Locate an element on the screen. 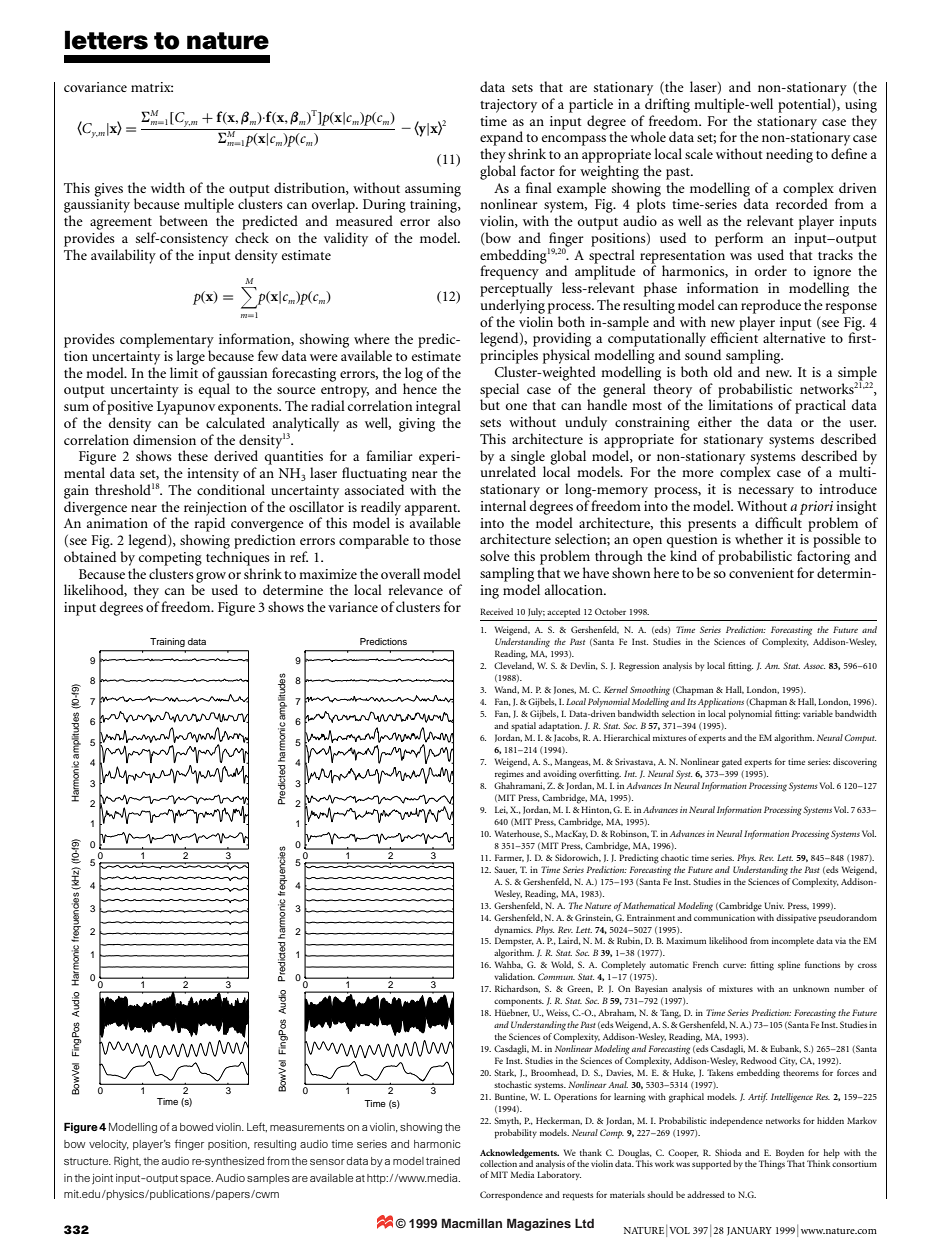  special is located at coordinates (499, 390).
